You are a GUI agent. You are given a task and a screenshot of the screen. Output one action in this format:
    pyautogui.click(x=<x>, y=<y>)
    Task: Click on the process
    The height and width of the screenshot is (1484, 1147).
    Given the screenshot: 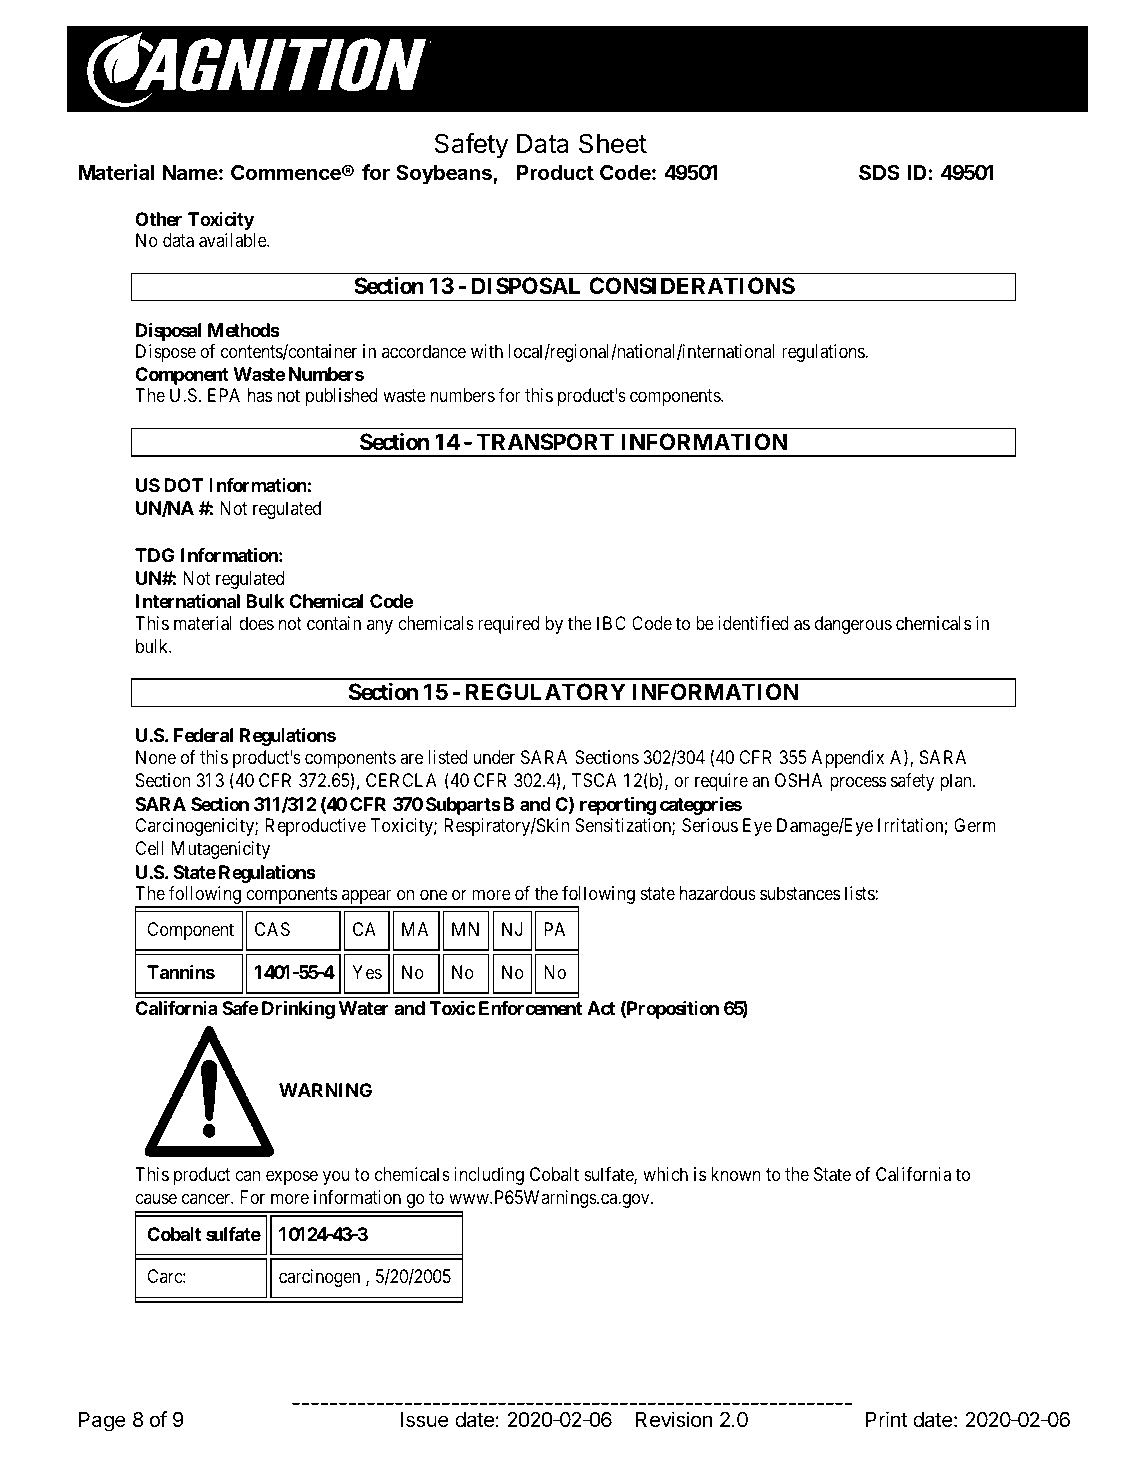 What is the action you would take?
    pyautogui.click(x=858, y=783)
